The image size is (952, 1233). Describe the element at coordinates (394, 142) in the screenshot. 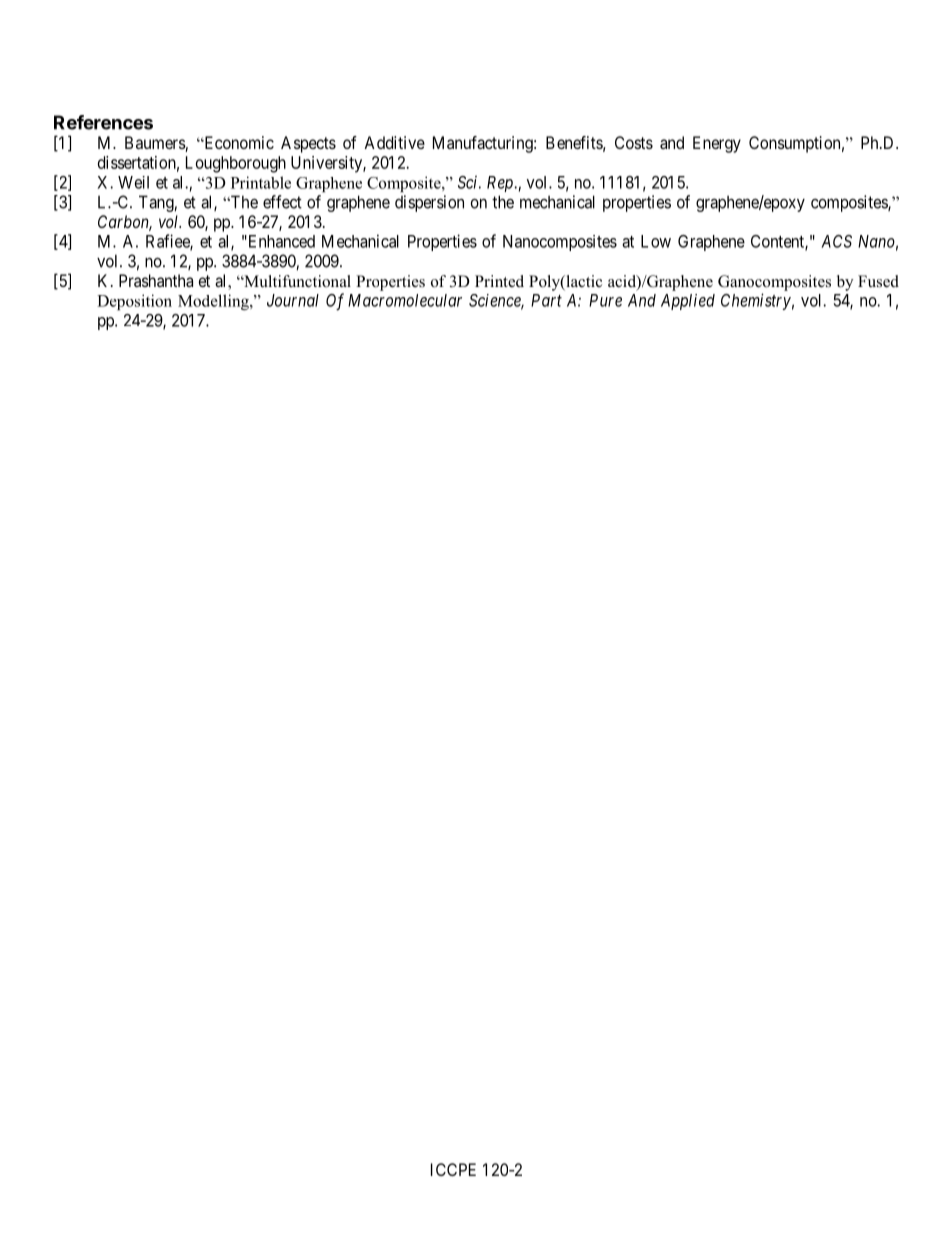

I see `Additive` at that location.
